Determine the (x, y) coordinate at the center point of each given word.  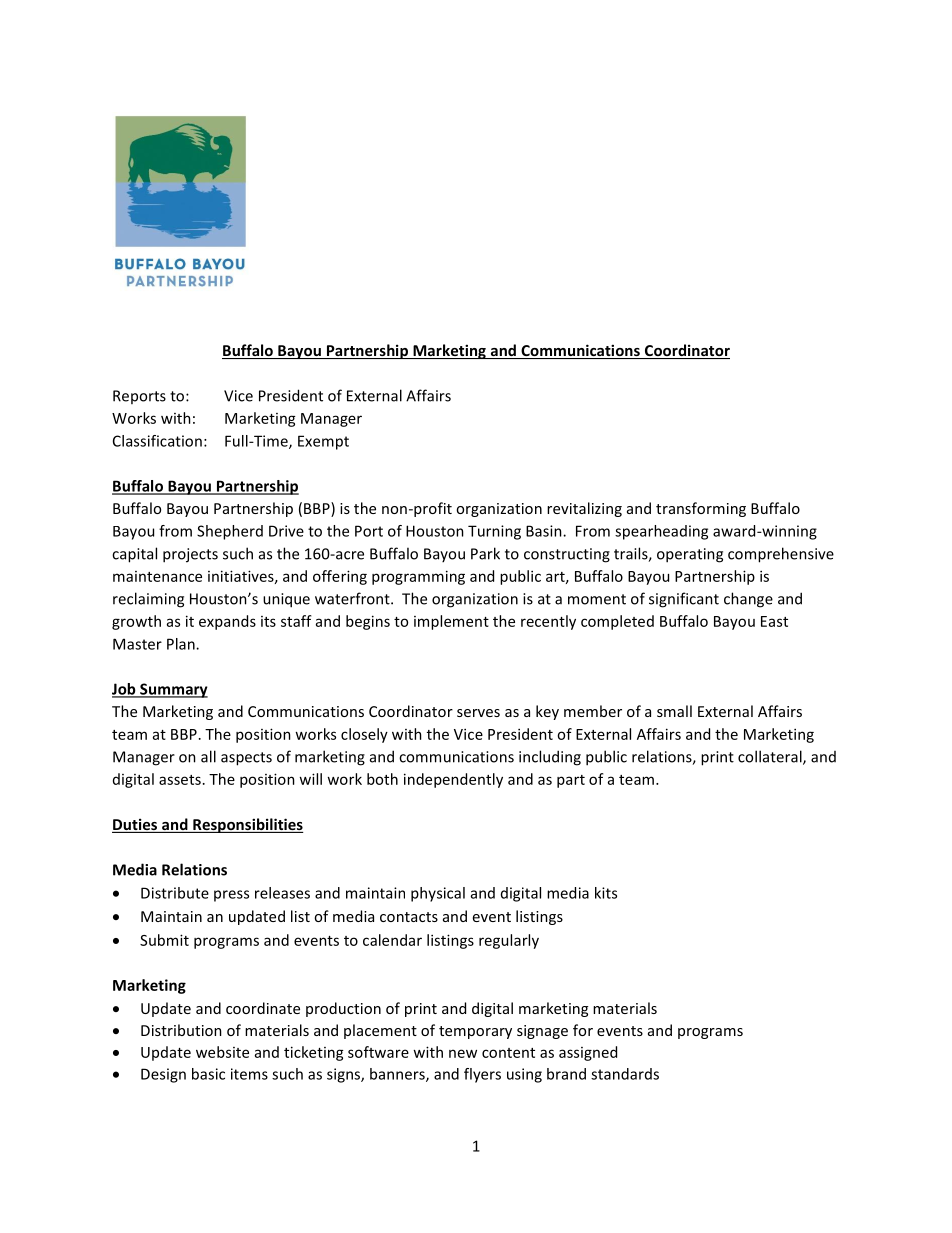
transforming (701, 509)
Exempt (323, 442)
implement (451, 622)
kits (606, 893)
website (222, 1052)
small (674, 711)
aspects (246, 759)
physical (438, 894)
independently (453, 780)
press (231, 896)
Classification (157, 441)
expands (227, 622)
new (463, 1053)
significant (684, 600)
